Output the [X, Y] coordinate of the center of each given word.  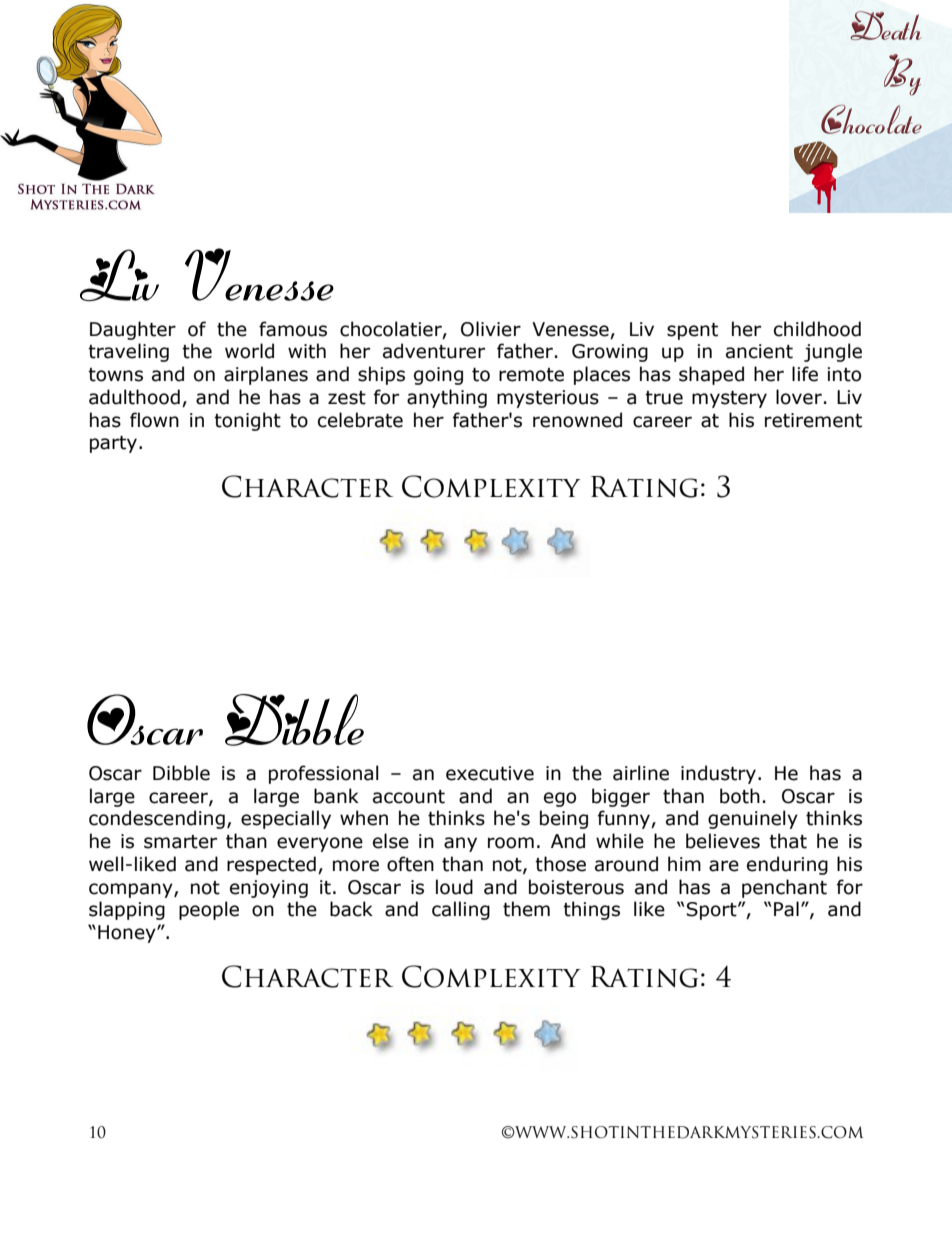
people [209, 910]
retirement [813, 420]
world [249, 351]
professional [324, 774]
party [113, 444]
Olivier [491, 329]
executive [490, 773]
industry [718, 774]
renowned [577, 420]
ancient [759, 351]
